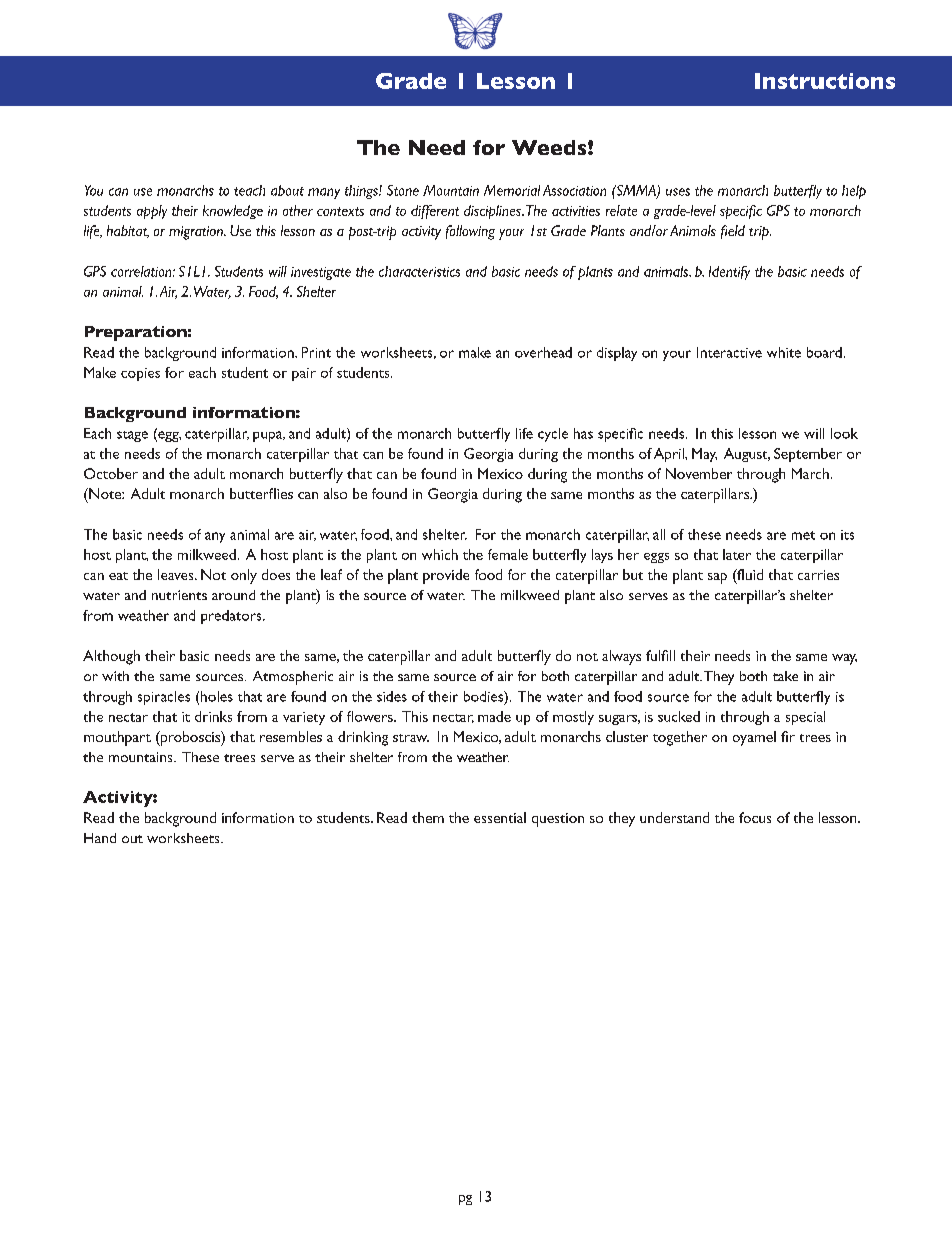 The width and height of the page is (952, 1233). Describe the element at coordinates (500, 817) in the page. I see `essential` at that location.
